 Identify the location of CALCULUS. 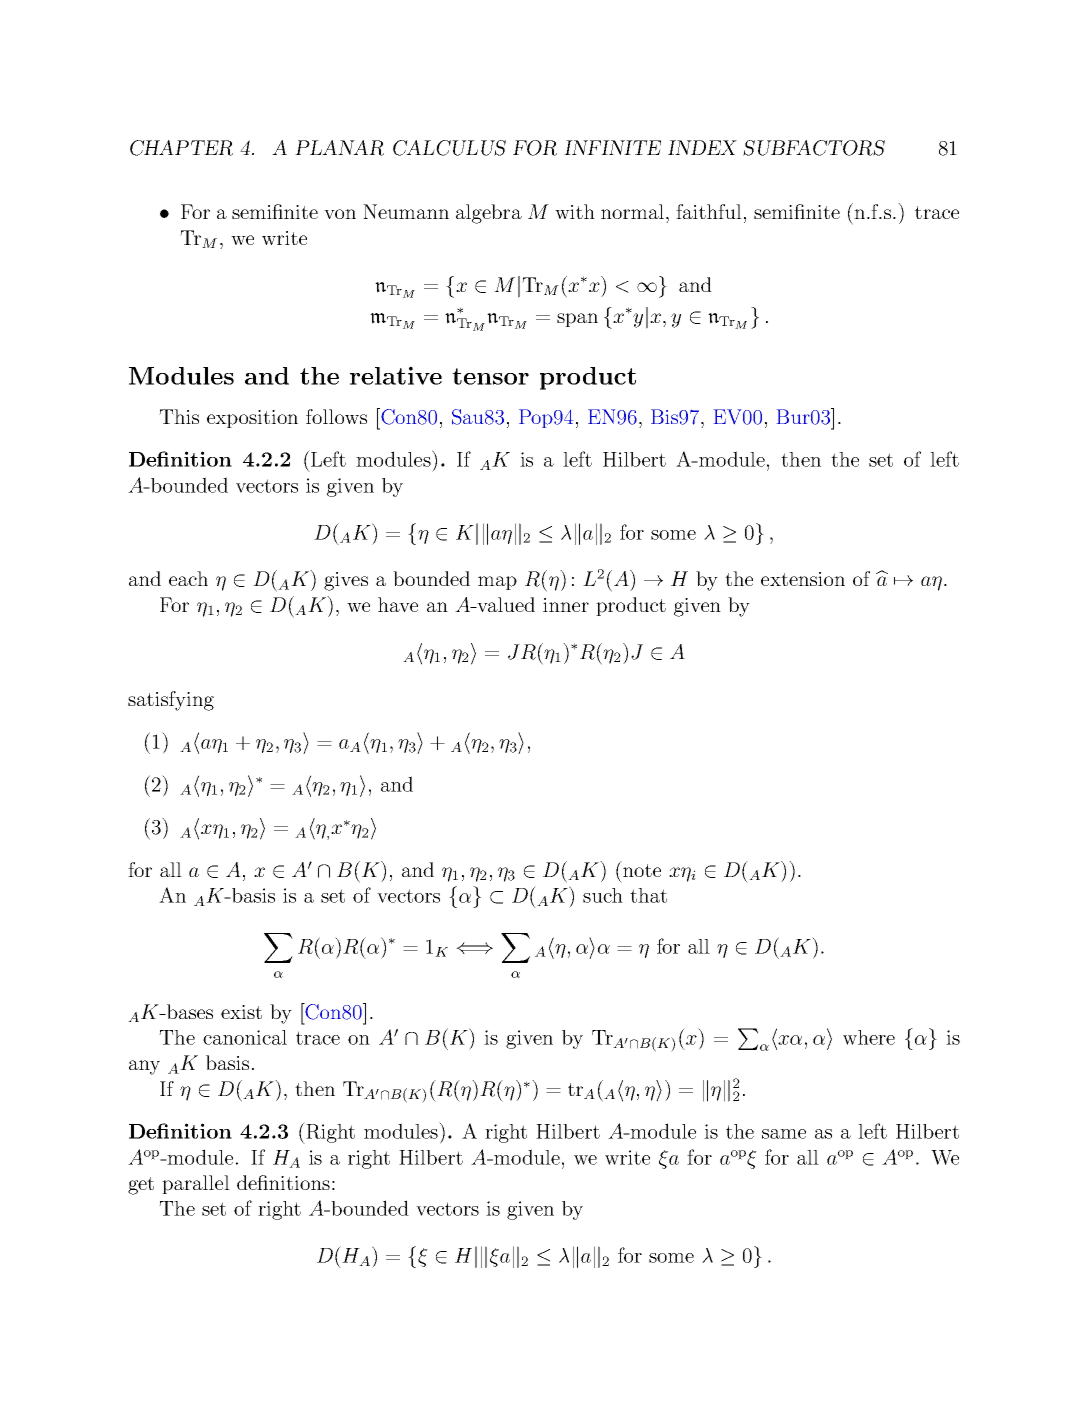
(449, 148).
